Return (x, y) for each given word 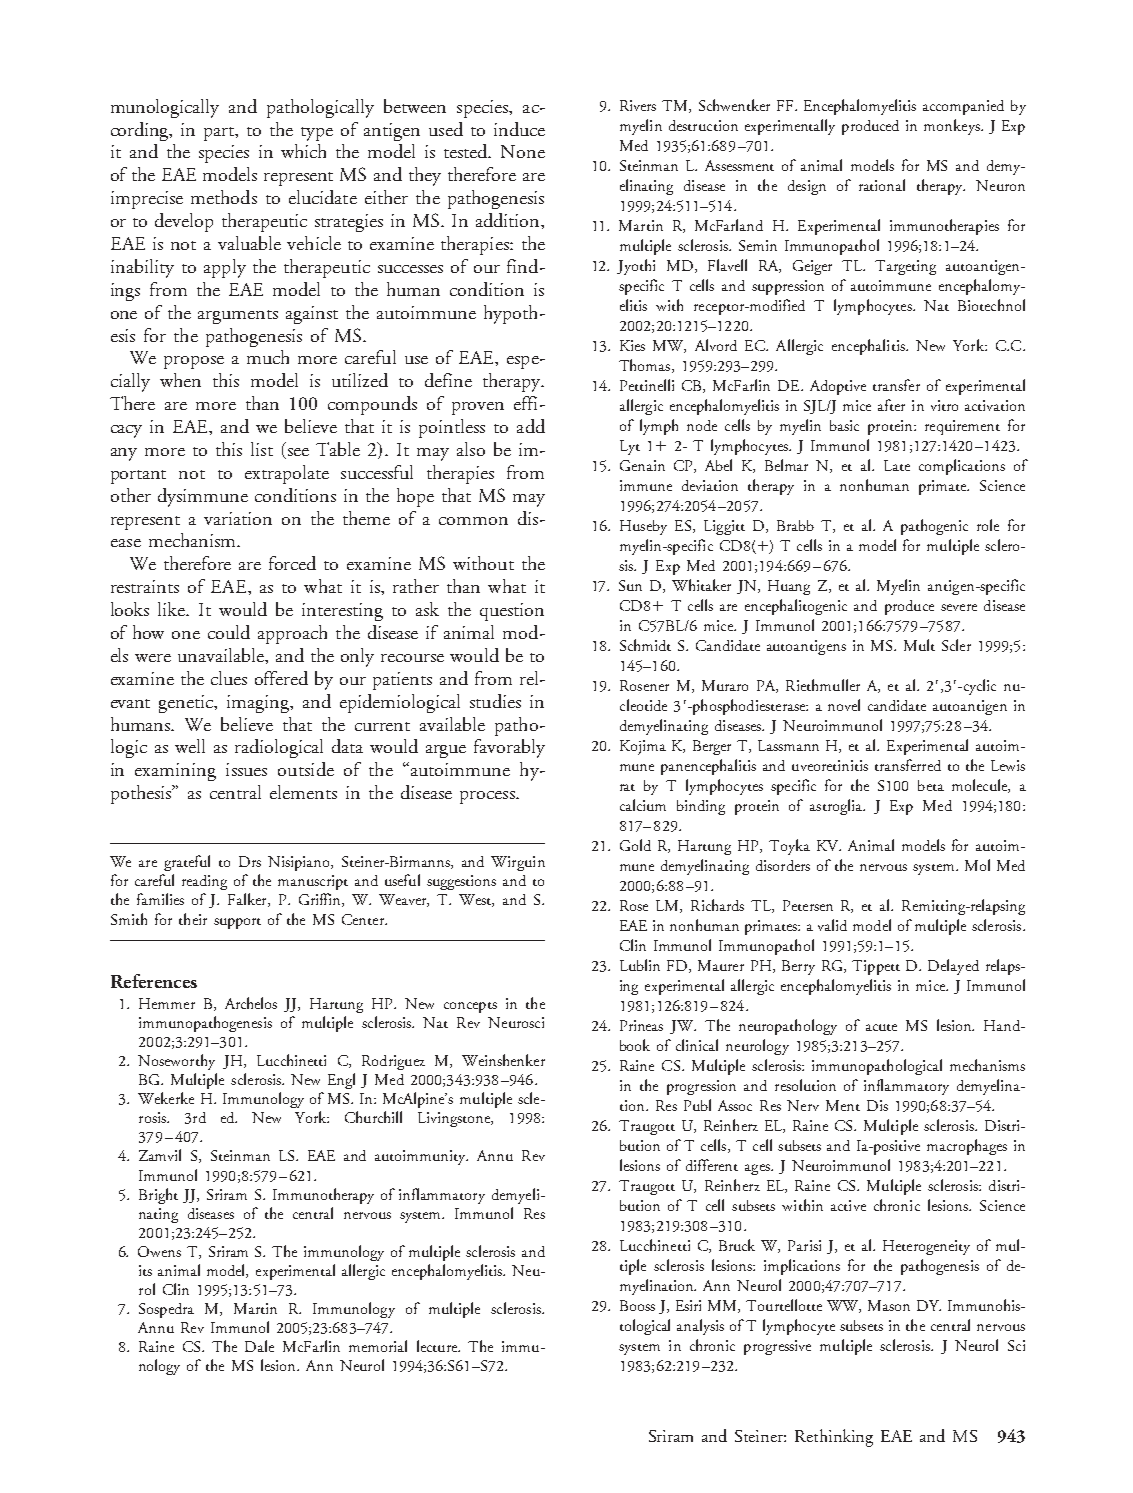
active (848, 1205)
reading (204, 882)
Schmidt (645, 645)
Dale (259, 1346)
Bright (158, 1196)
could (229, 632)
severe (959, 607)
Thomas (646, 366)
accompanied (963, 107)
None (523, 151)
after (891, 405)
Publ (697, 1105)
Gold (635, 845)
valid (832, 925)
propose (194, 362)
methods (224, 197)
